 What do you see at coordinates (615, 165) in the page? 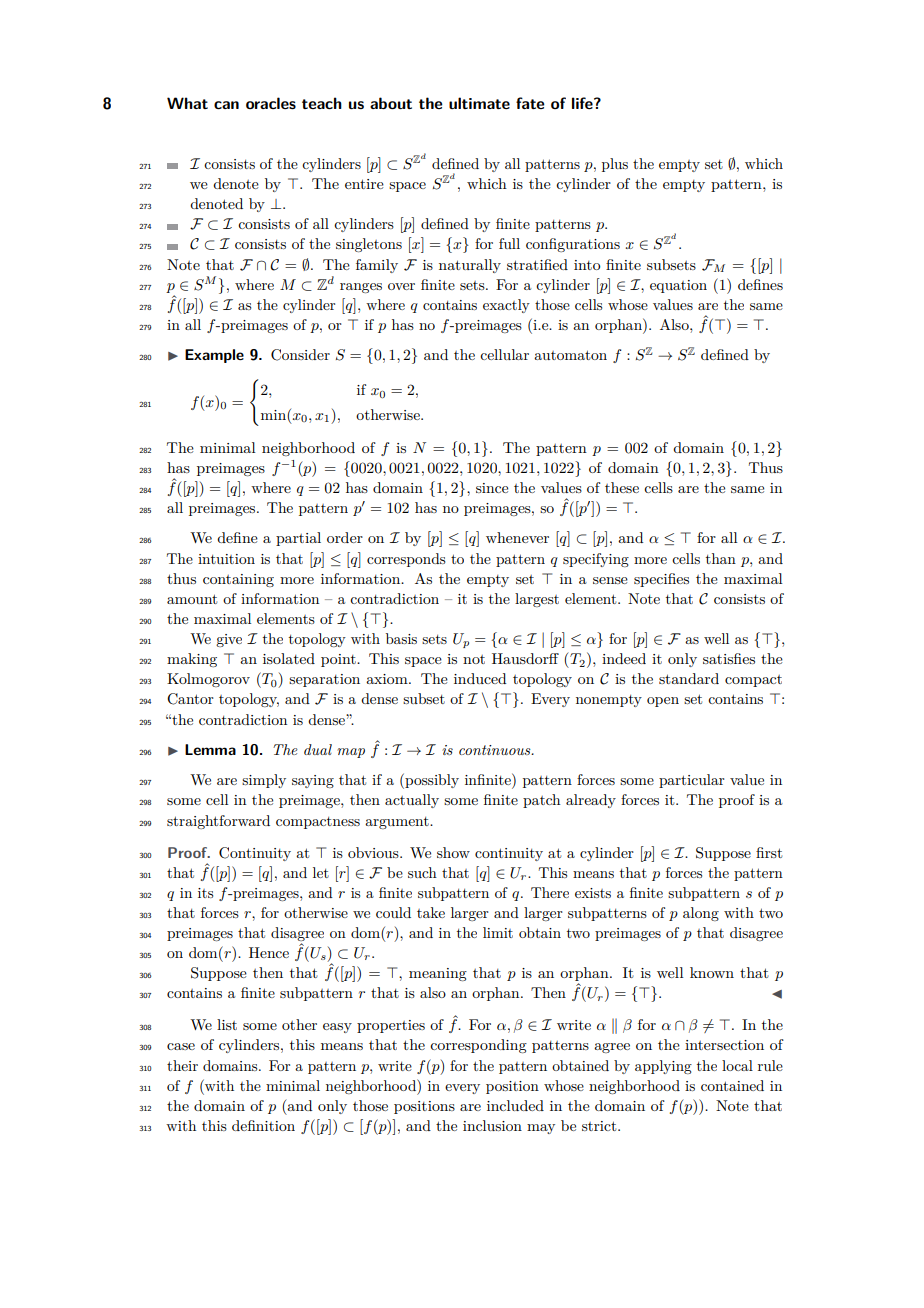
I see `plus` at bounding box center [615, 165].
